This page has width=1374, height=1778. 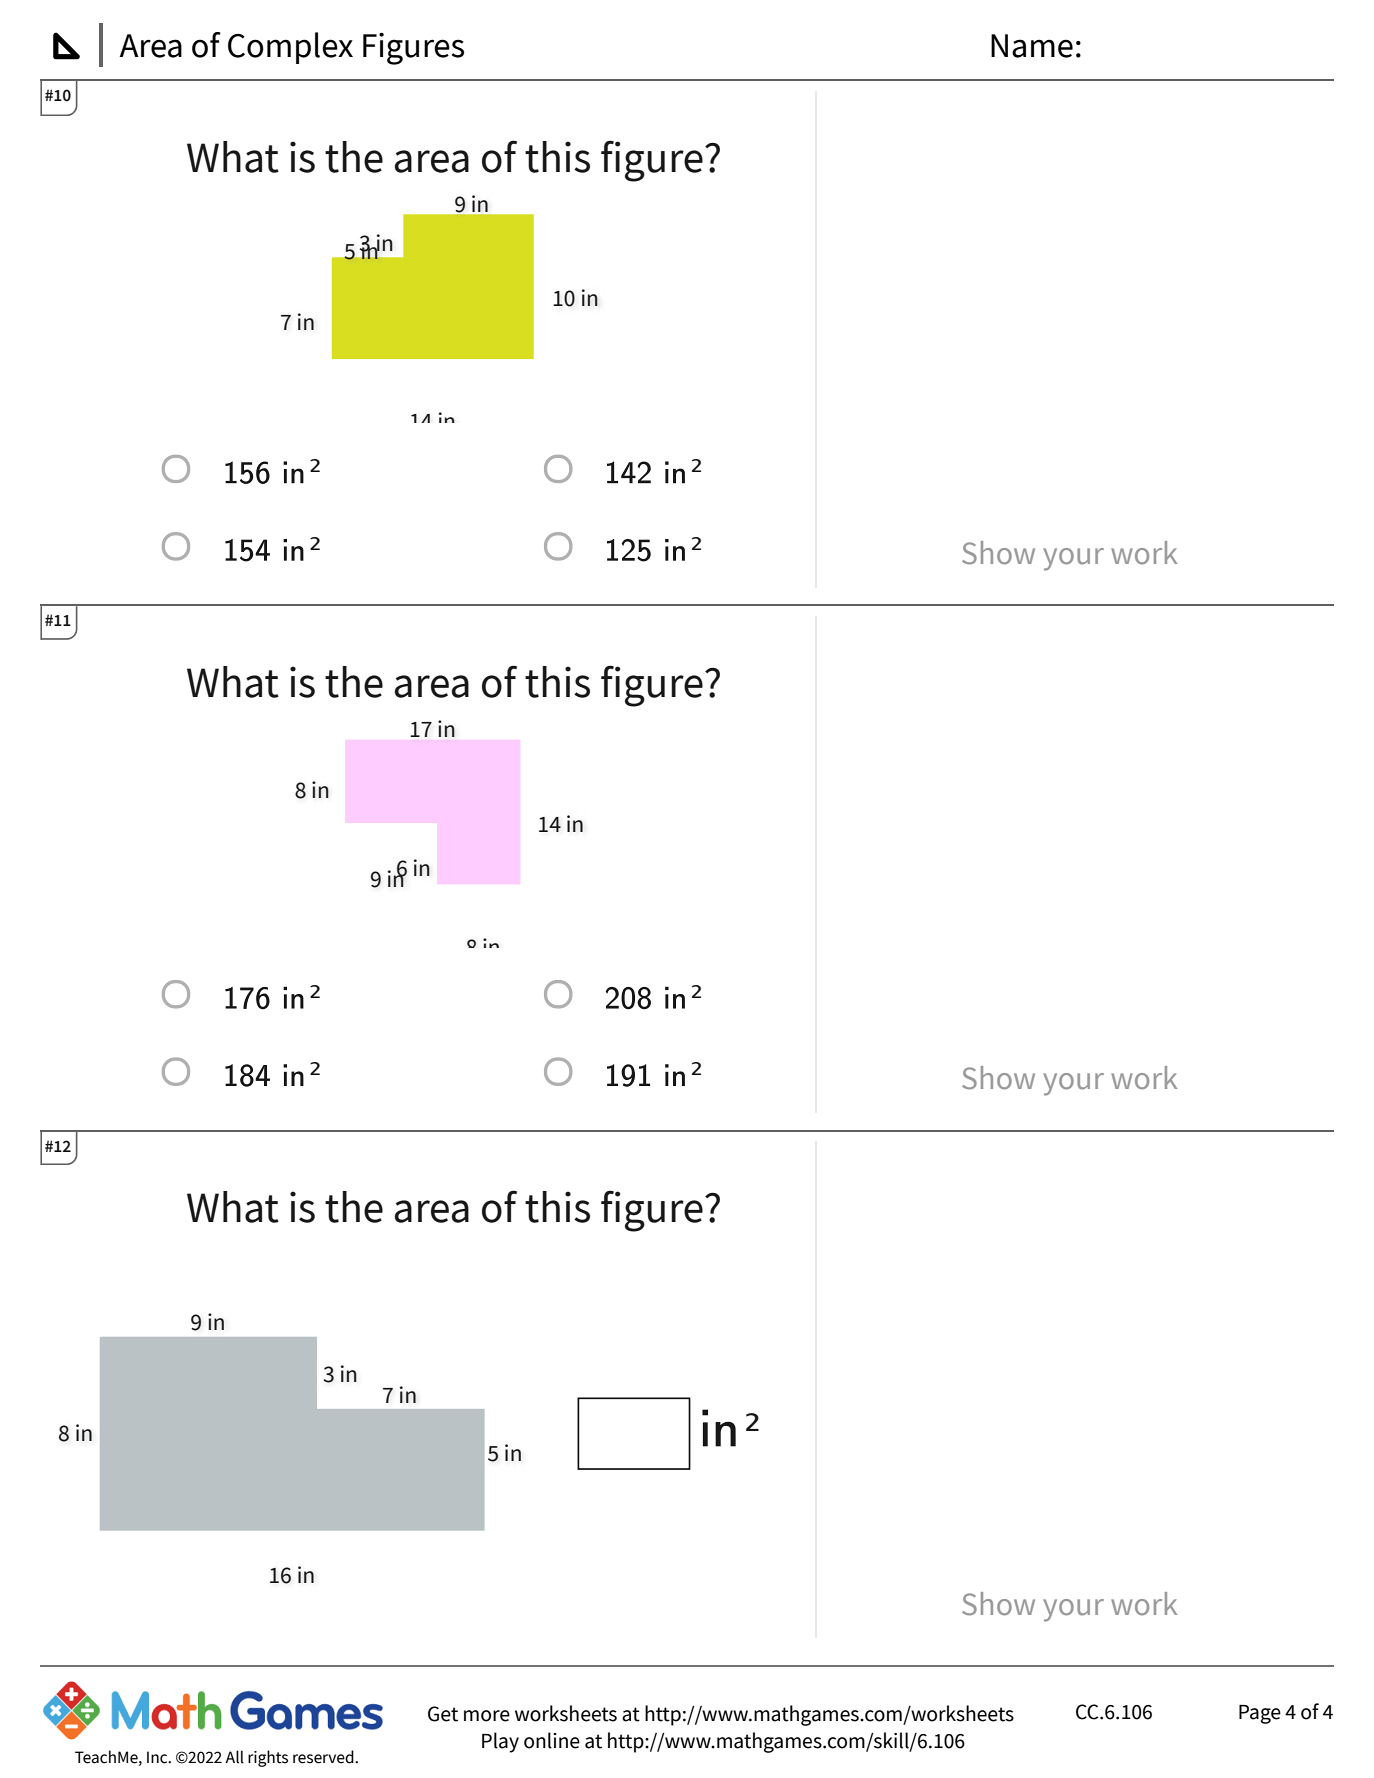 I want to click on reserved, so click(x=324, y=1757).
